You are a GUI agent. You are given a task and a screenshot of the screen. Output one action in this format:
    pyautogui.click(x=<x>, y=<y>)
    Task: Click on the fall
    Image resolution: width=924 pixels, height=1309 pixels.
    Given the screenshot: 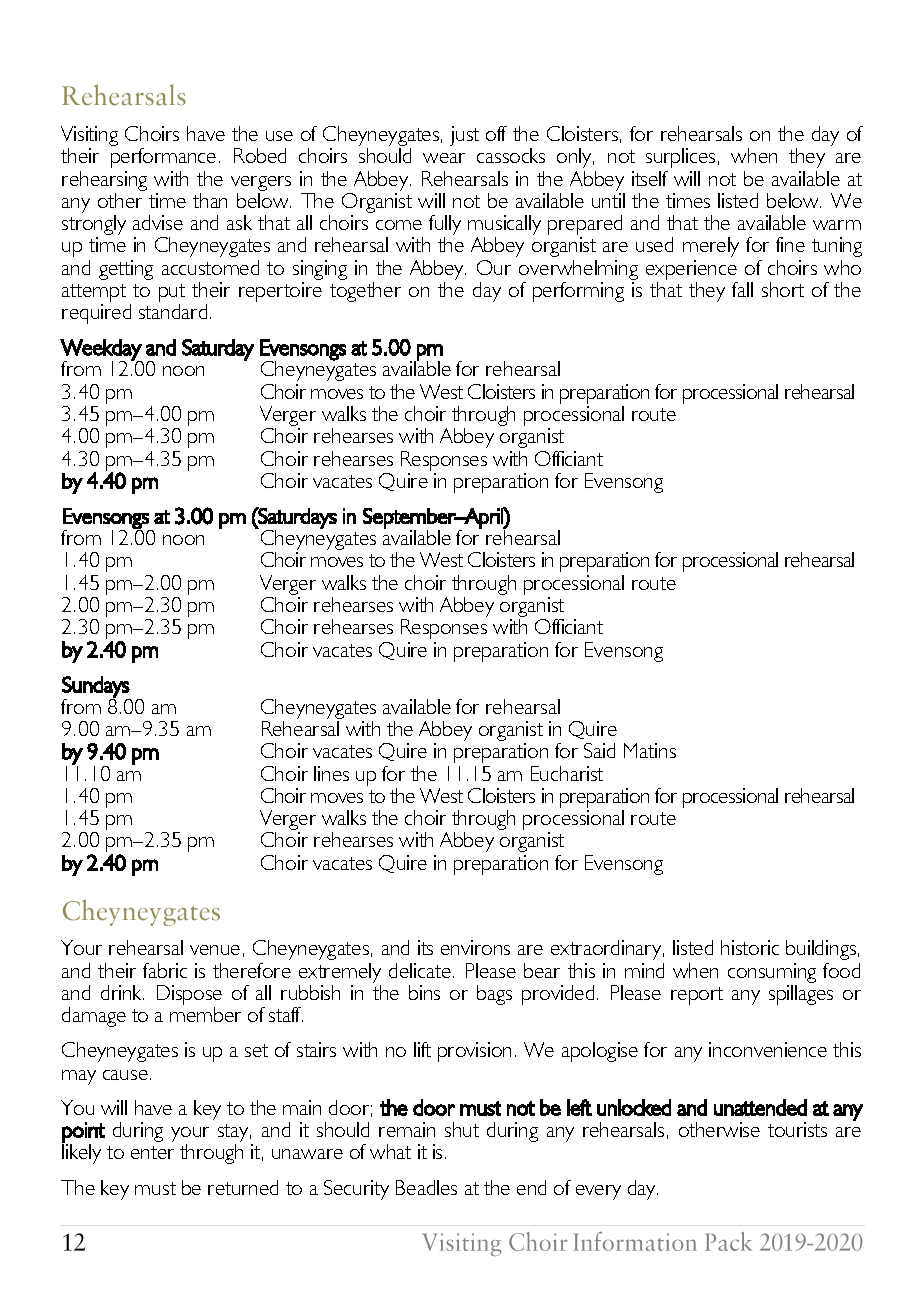 What is the action you would take?
    pyautogui.click(x=742, y=289)
